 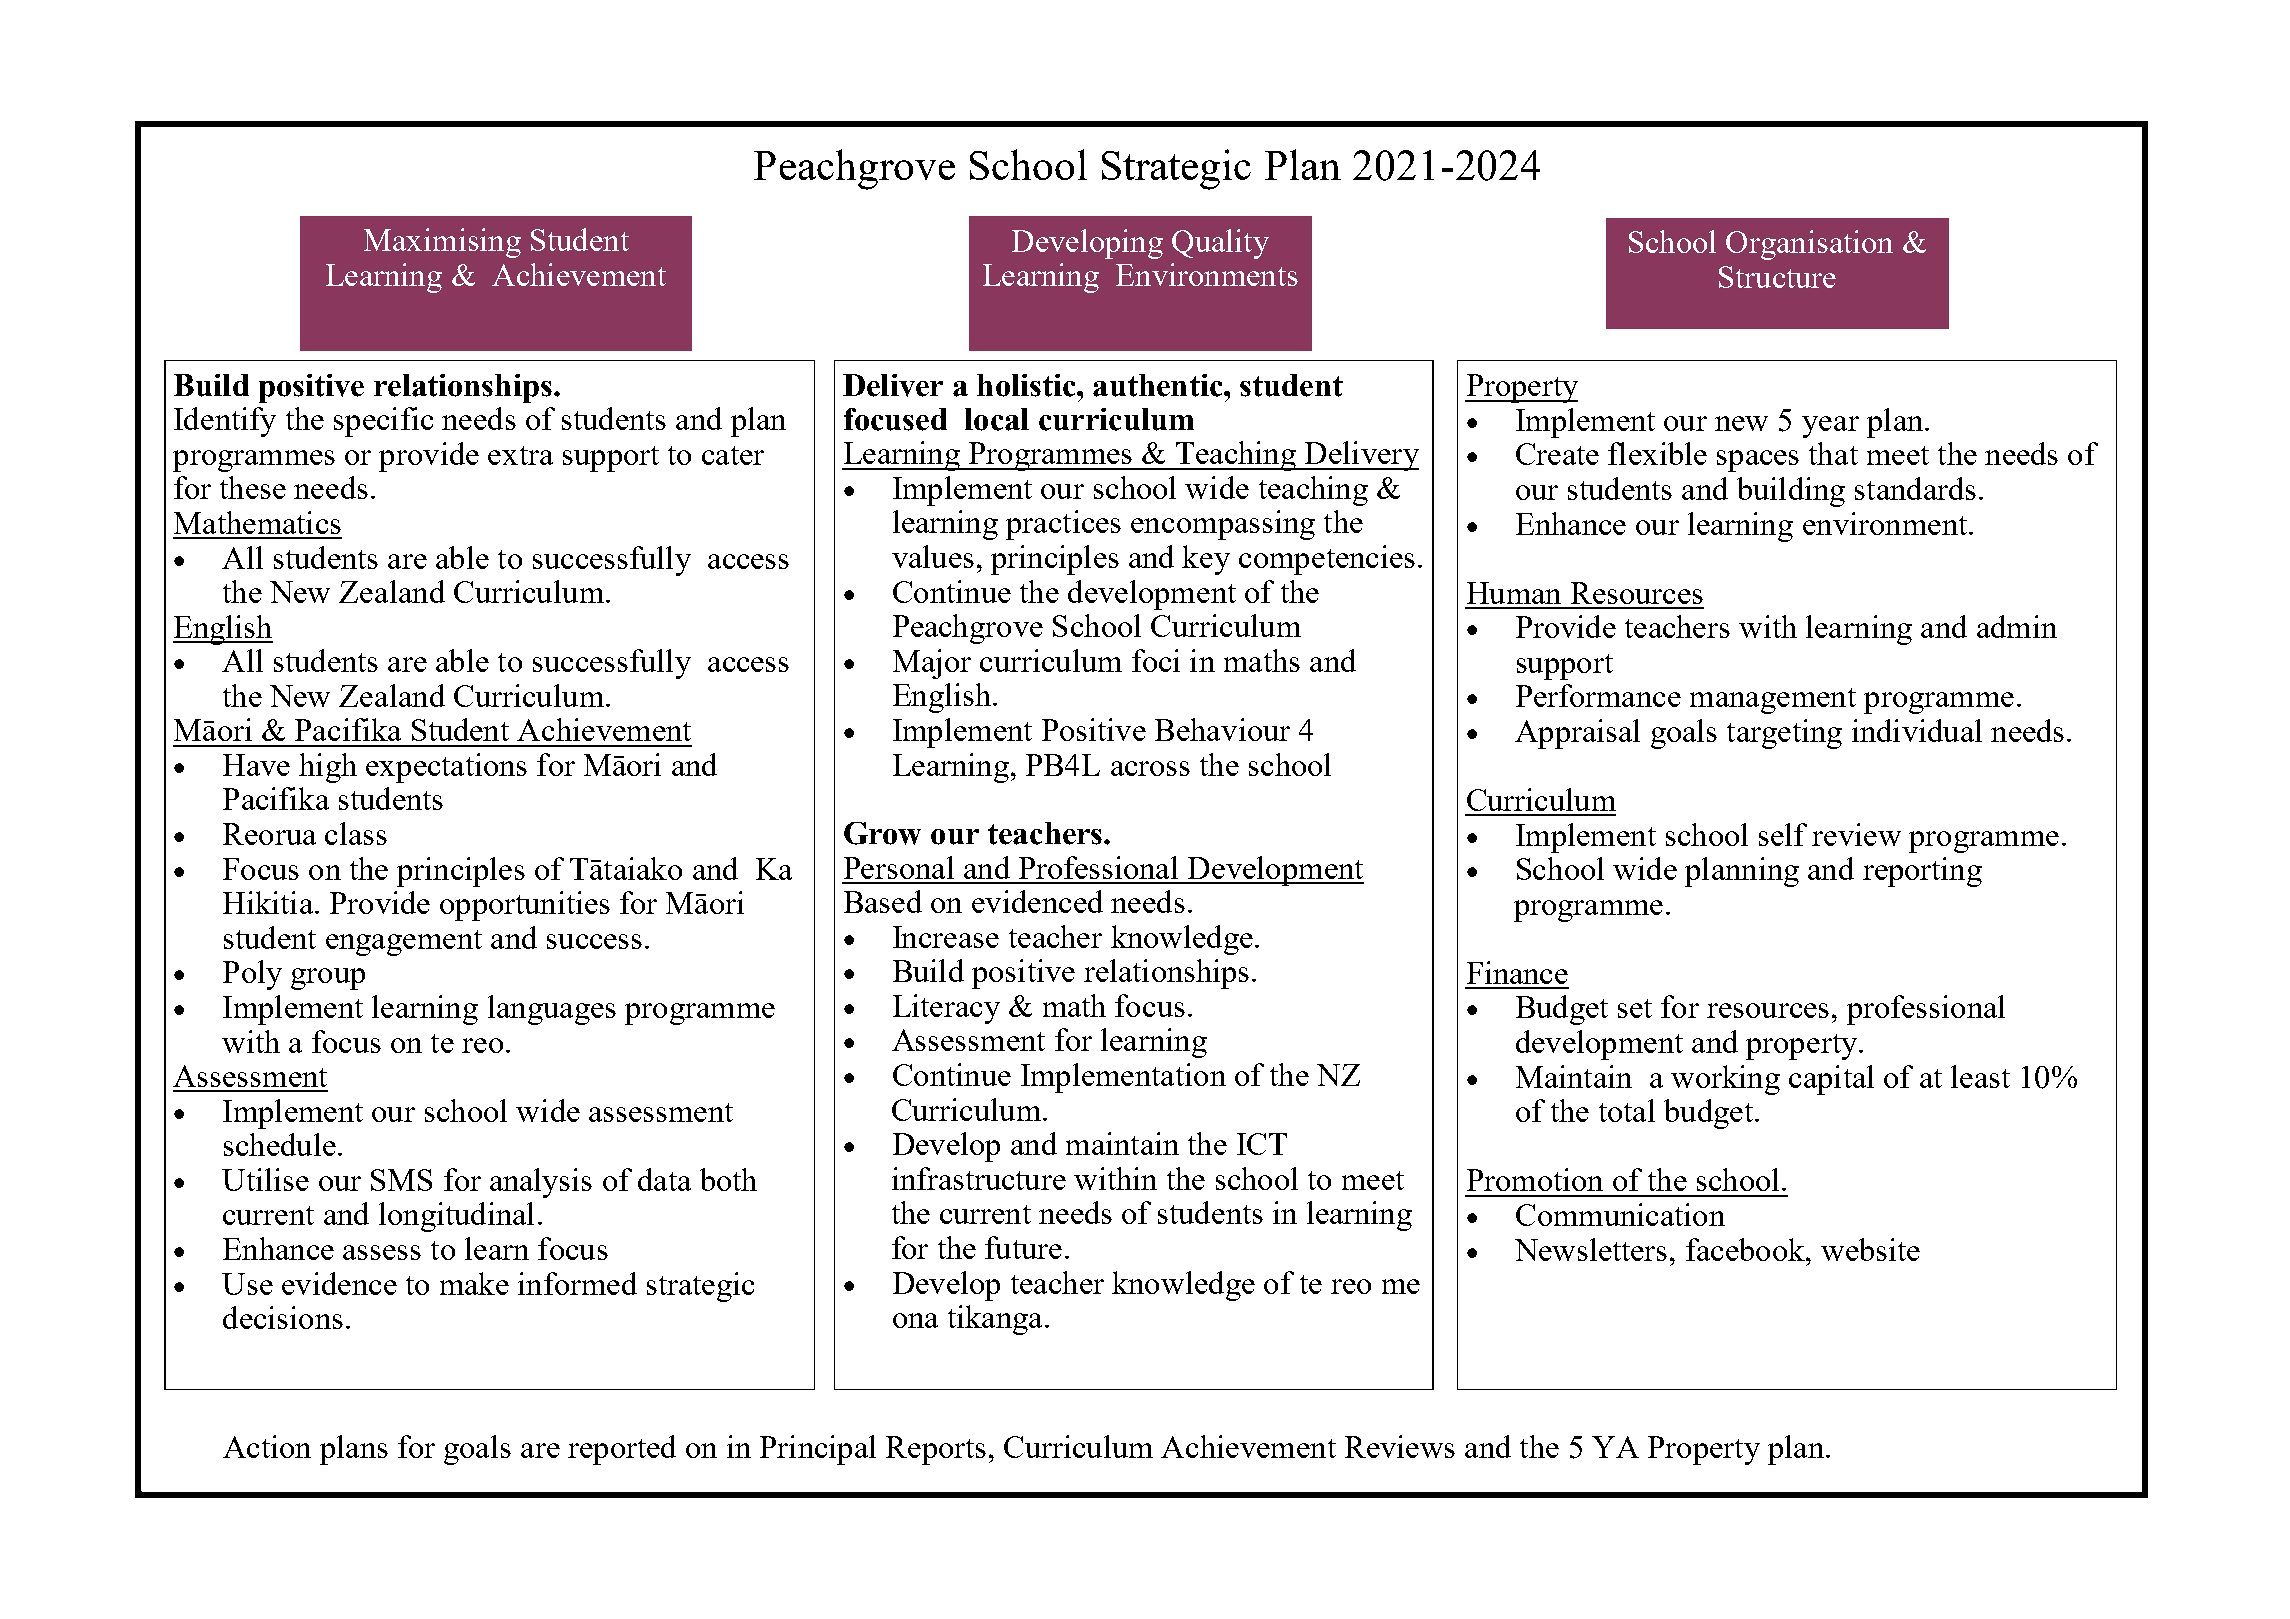 What do you see at coordinates (267, 1446) in the screenshot?
I see `Action` at bounding box center [267, 1446].
